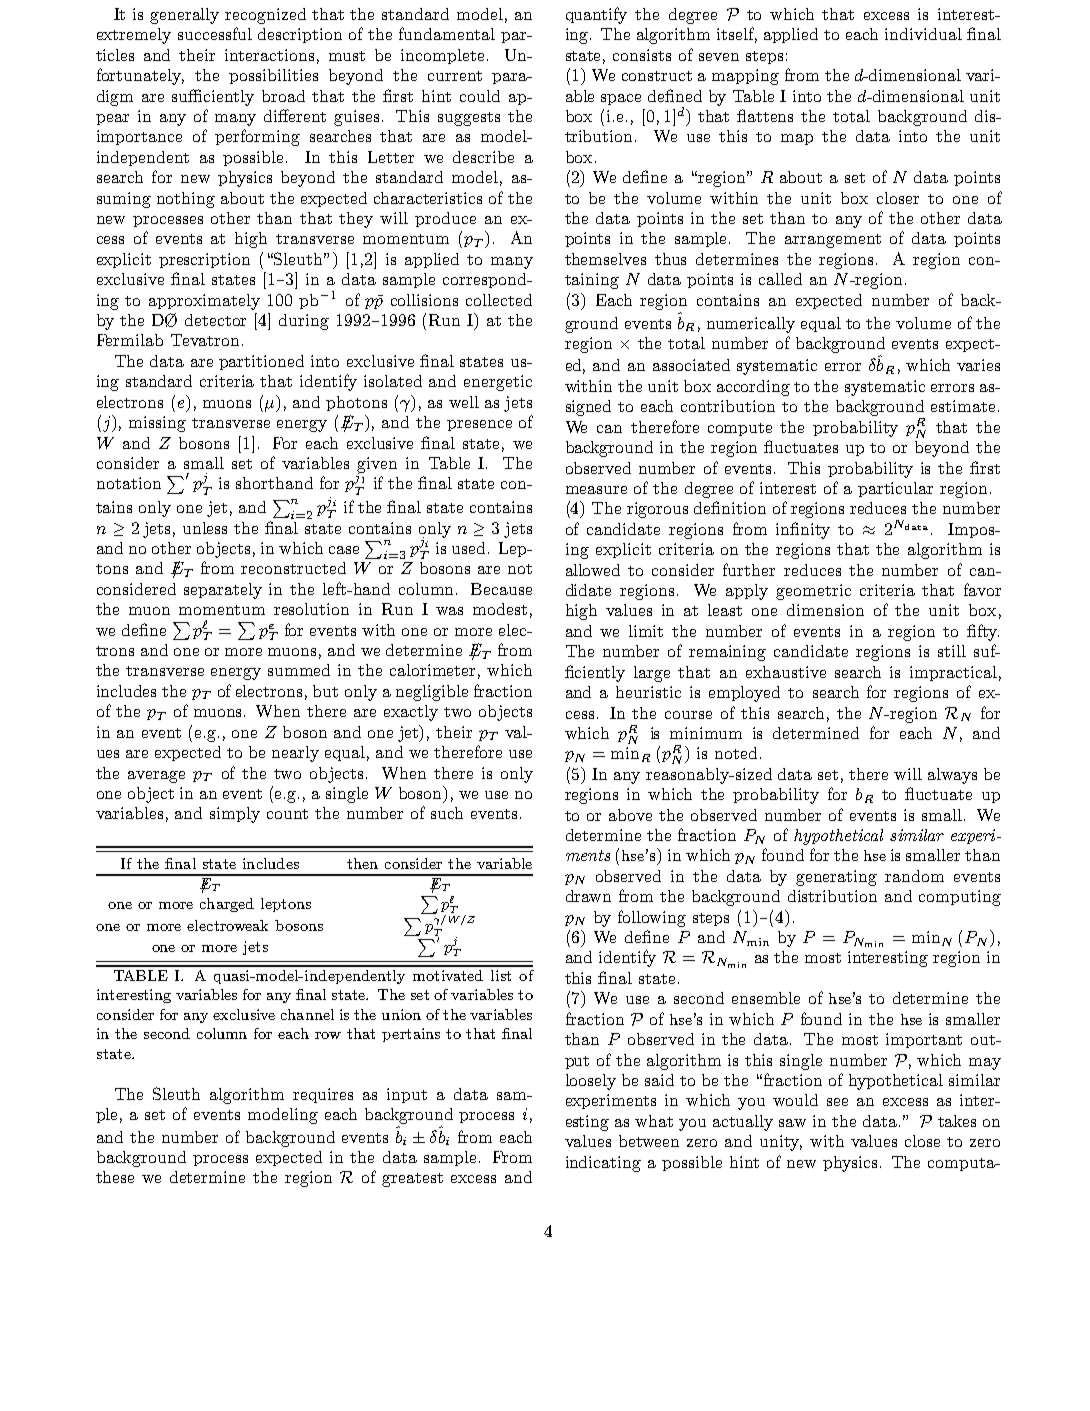 The height and width of the document is (1411, 1090). Describe the element at coordinates (596, 15) in the document. I see `quantify` at that location.
